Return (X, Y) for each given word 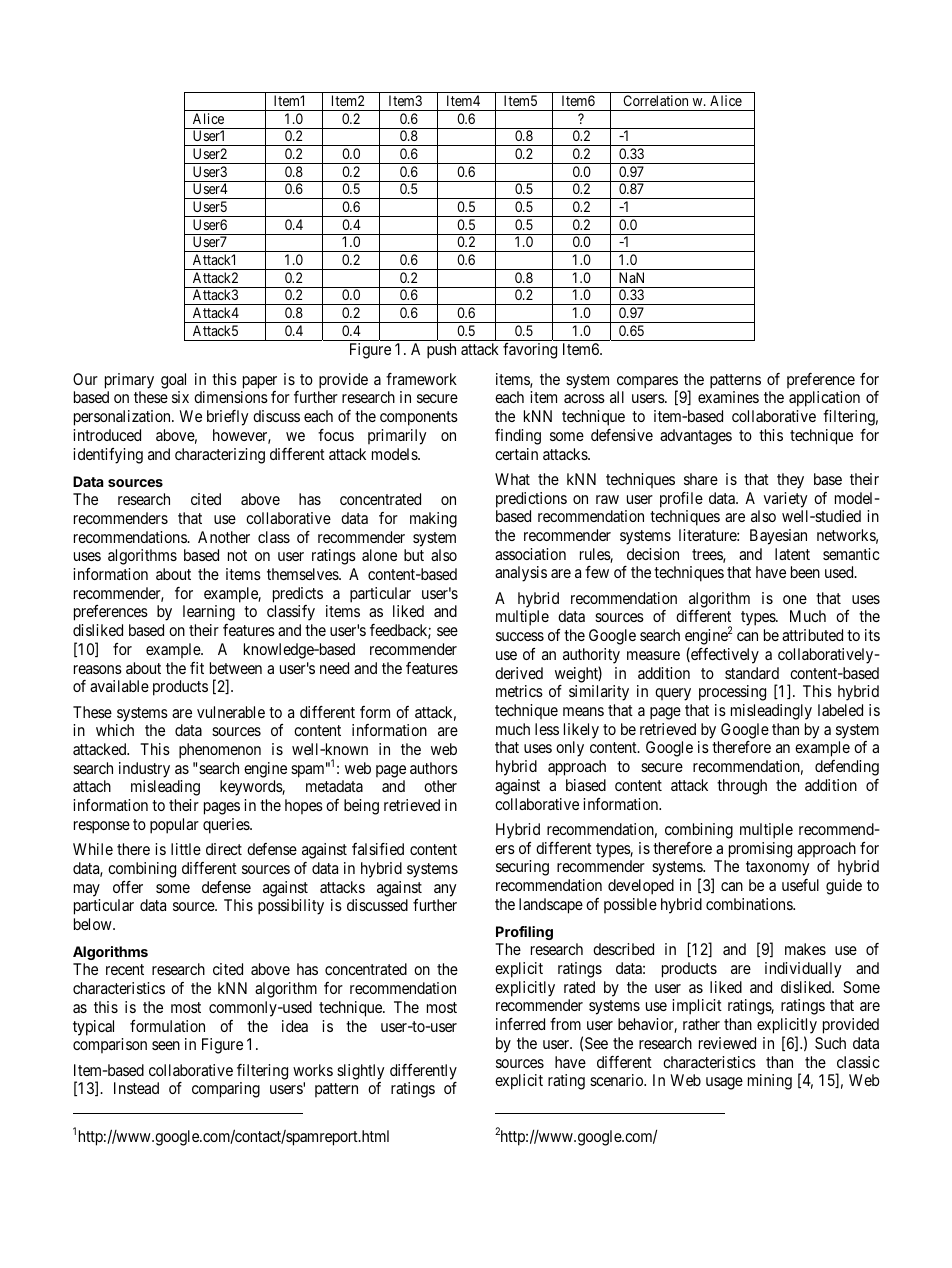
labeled (840, 710)
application (824, 399)
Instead (136, 1088)
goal (173, 381)
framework (421, 379)
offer (128, 887)
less (547, 729)
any (445, 890)
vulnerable (231, 712)
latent (792, 554)
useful (800, 885)
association (530, 554)
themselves (303, 574)
